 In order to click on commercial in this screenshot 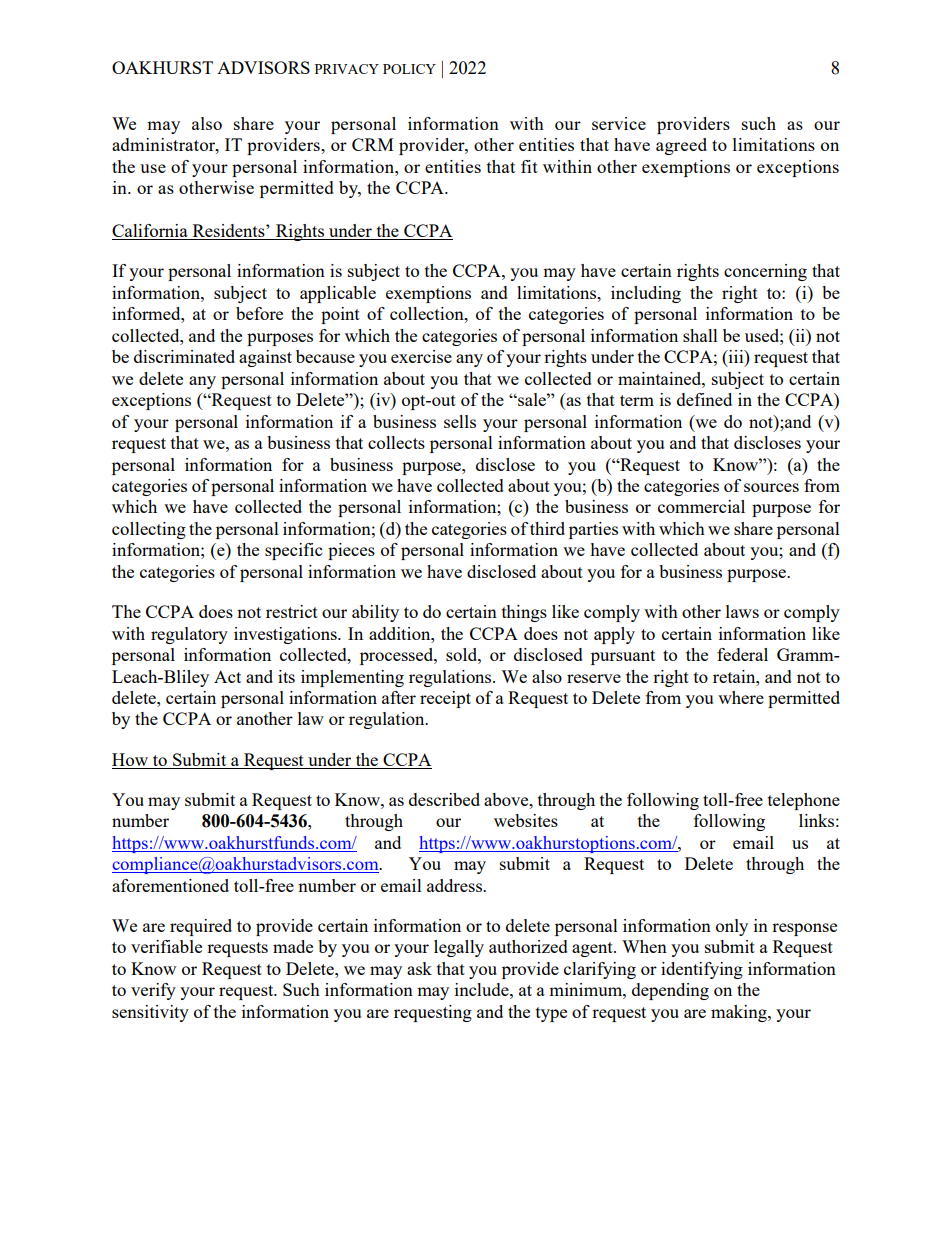, I will do `click(701, 506)`.
